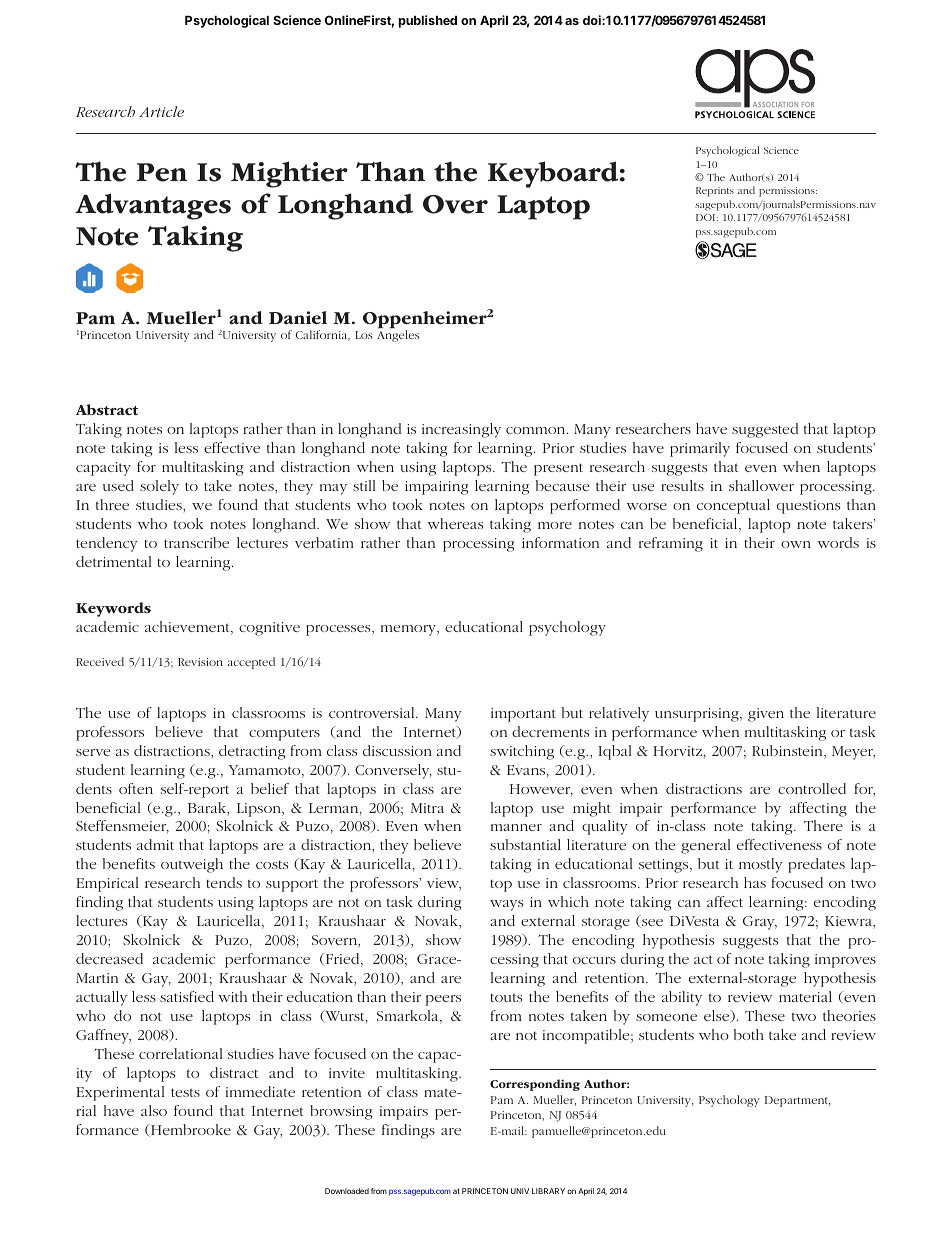 The height and width of the document is (1237, 952). What do you see at coordinates (455, 523) in the document?
I see `whereas` at bounding box center [455, 523].
